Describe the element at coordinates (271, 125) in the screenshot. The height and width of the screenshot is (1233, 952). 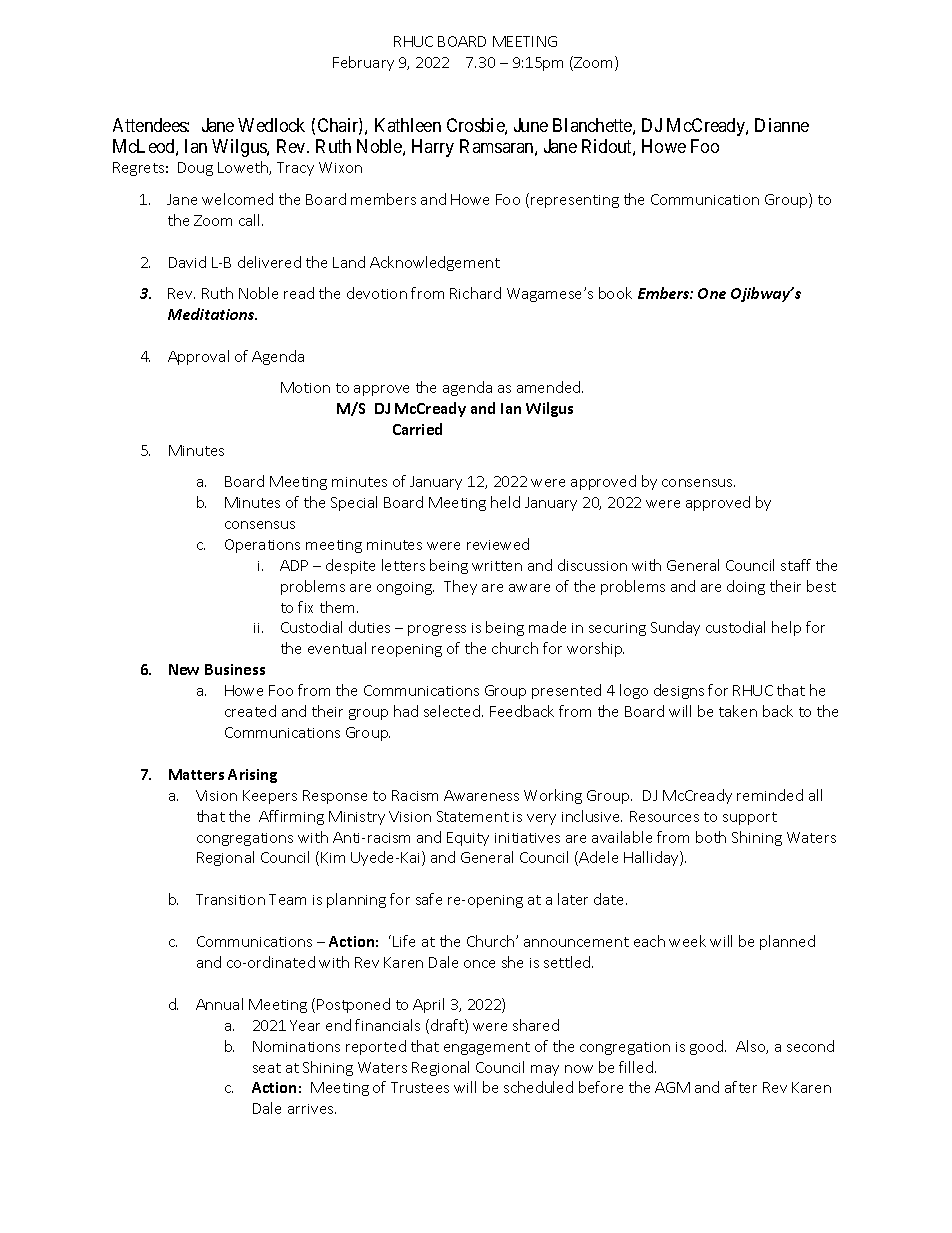
I see `Wedlock` at that location.
